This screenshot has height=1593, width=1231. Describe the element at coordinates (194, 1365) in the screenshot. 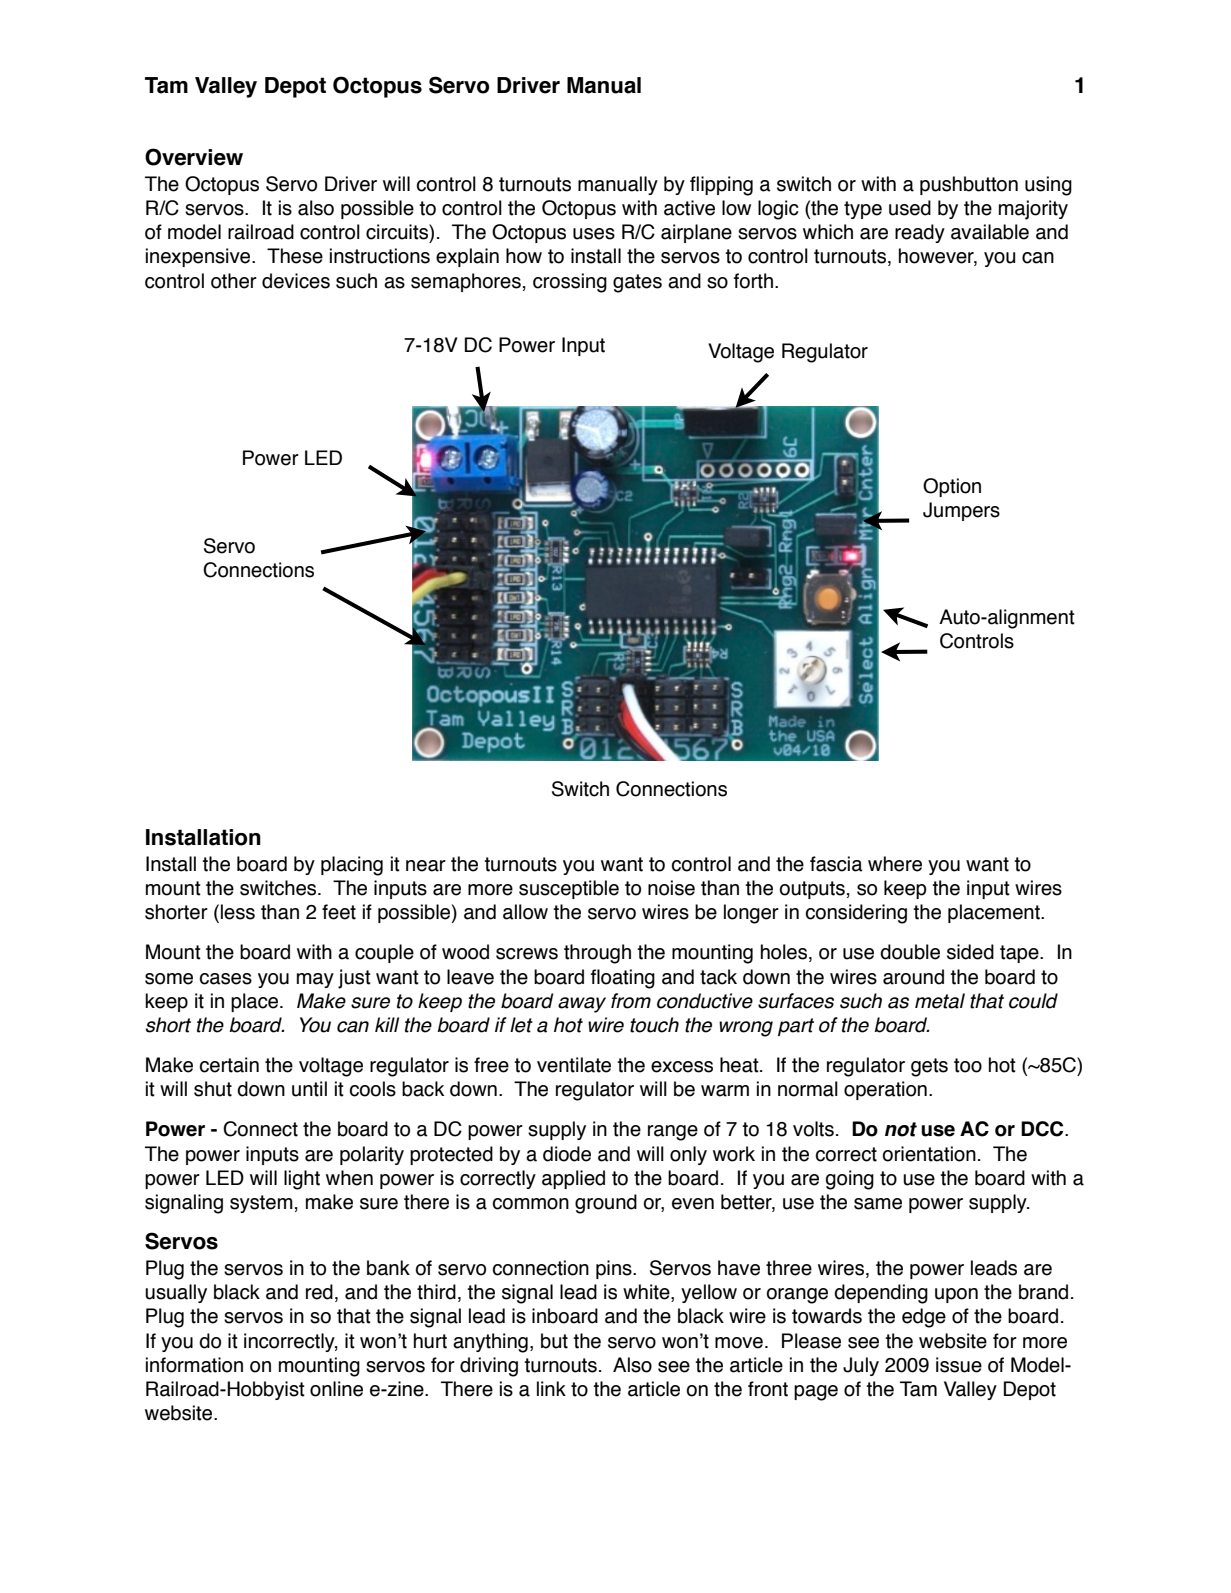

I see `information` at that location.
